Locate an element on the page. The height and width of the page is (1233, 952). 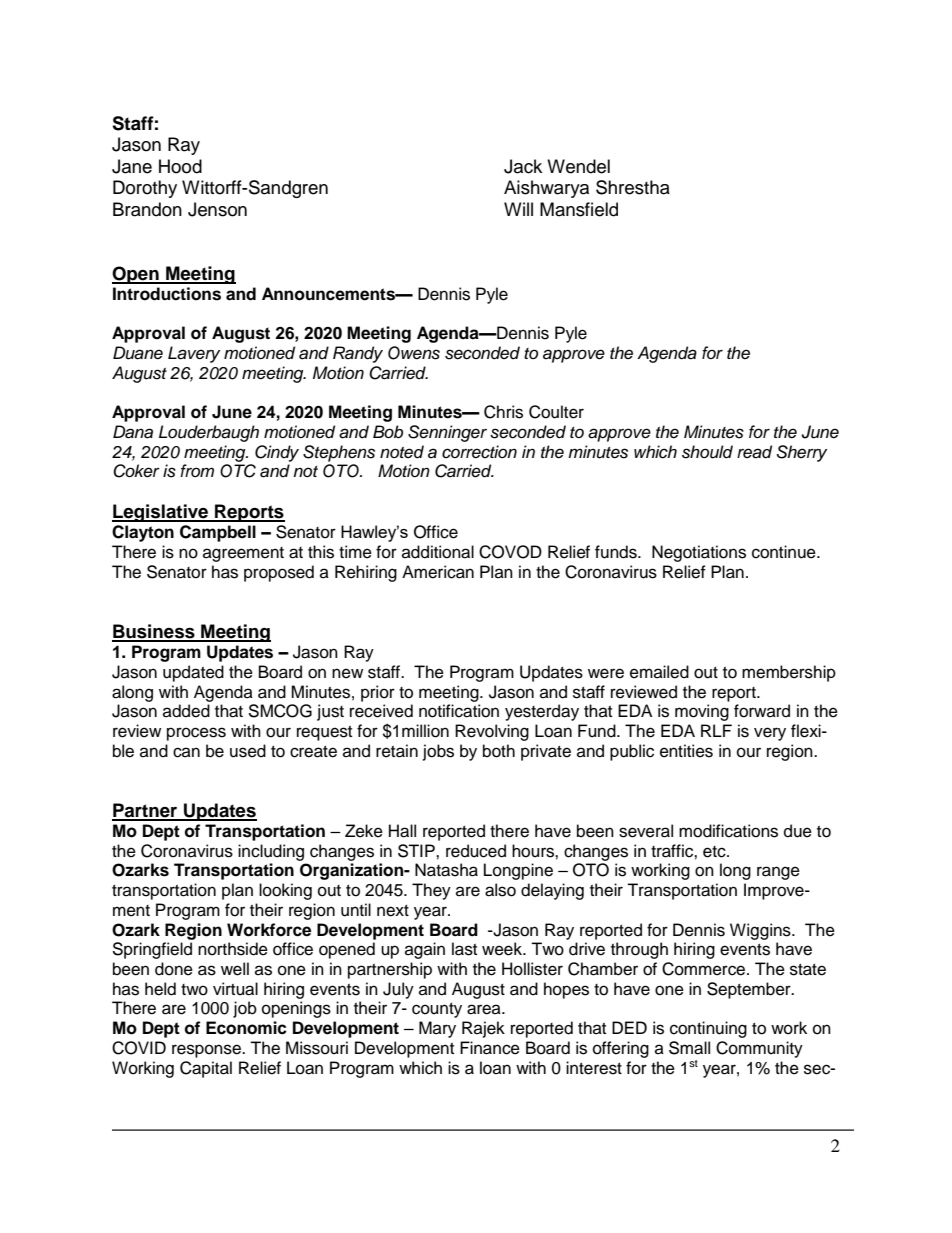
reduced is located at coordinates (476, 851).
